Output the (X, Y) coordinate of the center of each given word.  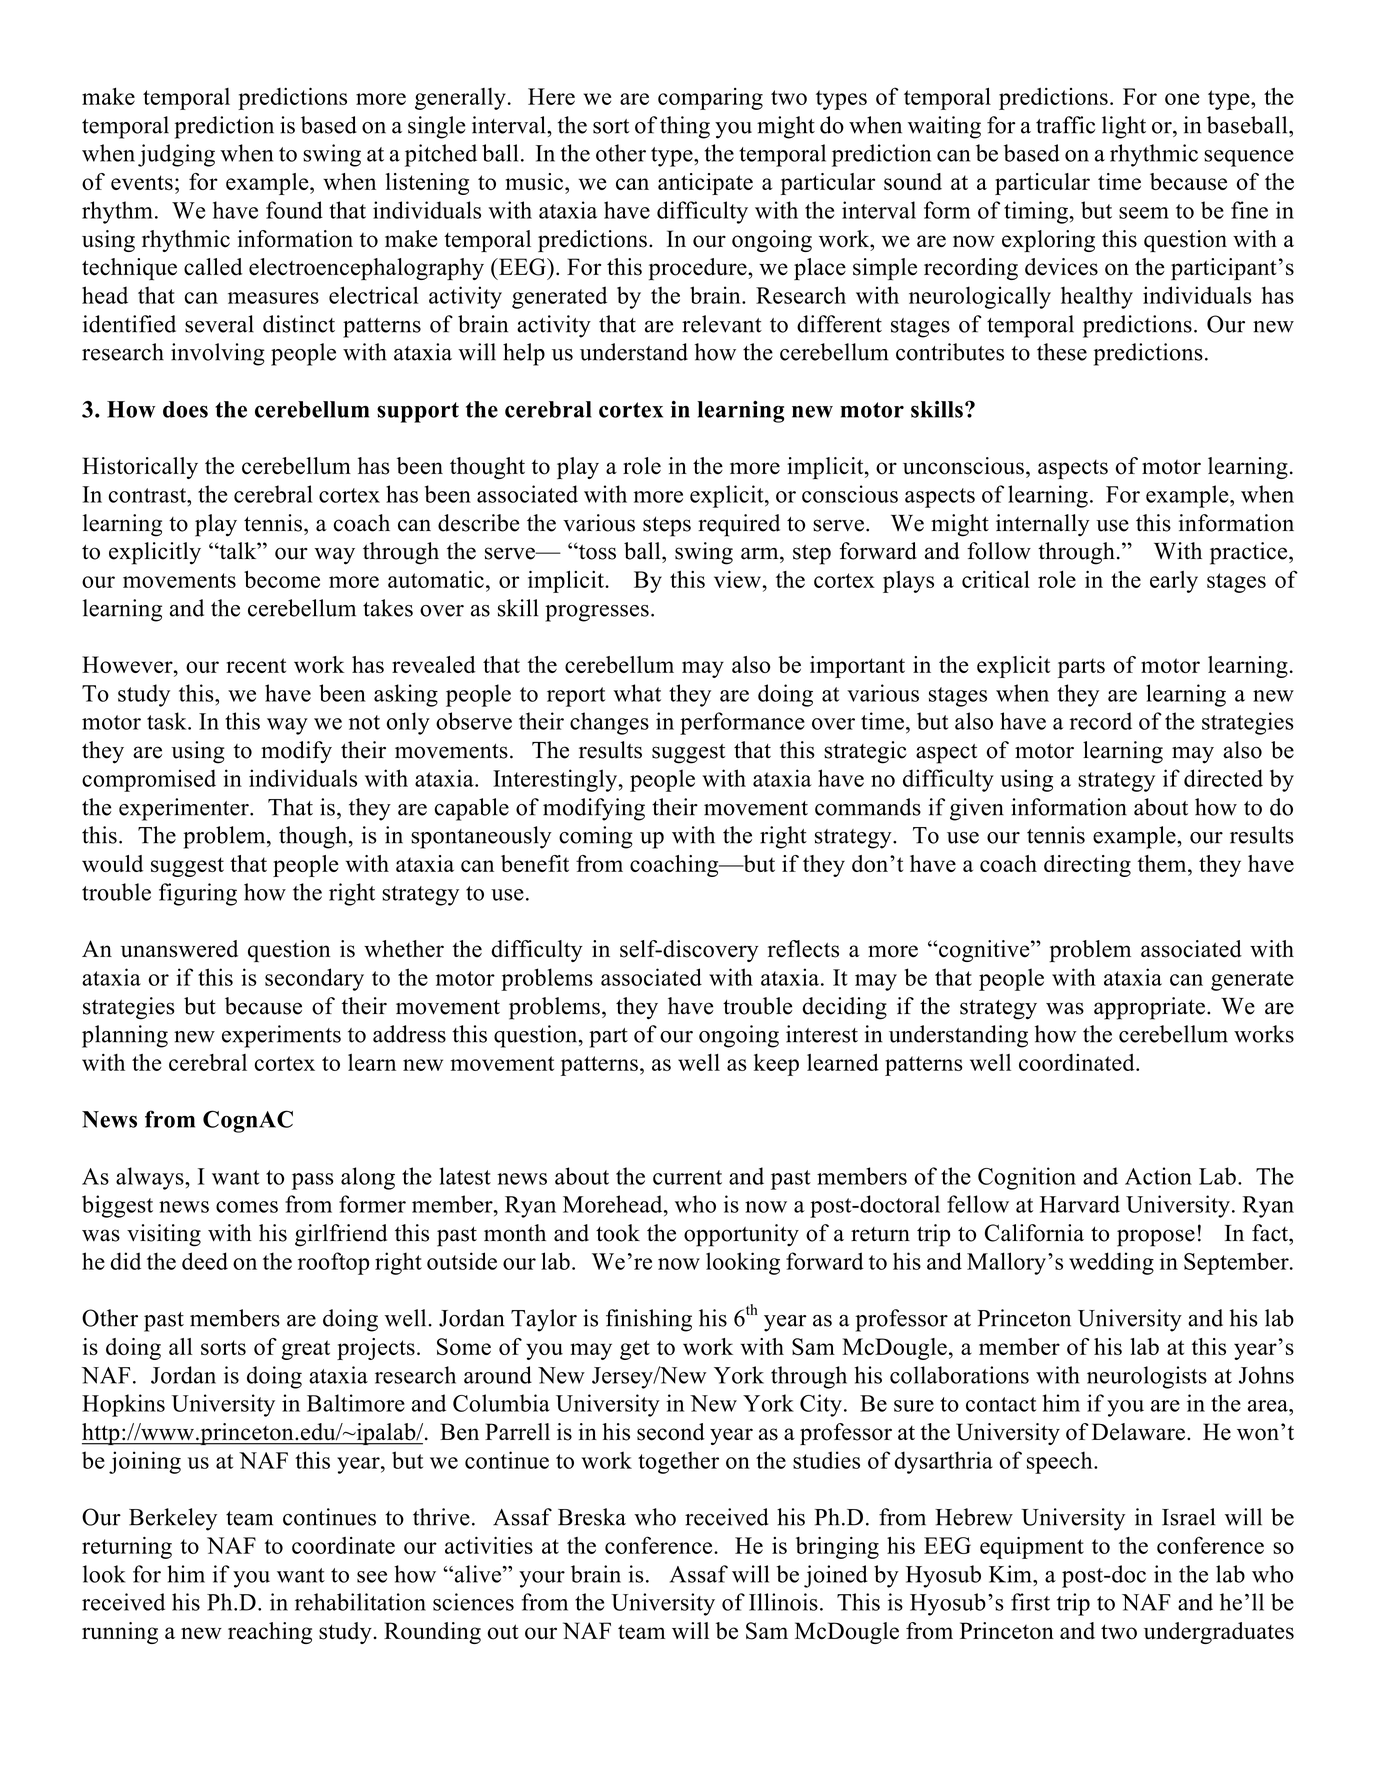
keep (776, 1065)
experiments (281, 1036)
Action (1158, 1176)
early (1174, 582)
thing (685, 127)
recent (256, 665)
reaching (270, 1633)
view (737, 579)
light (1124, 127)
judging (176, 155)
